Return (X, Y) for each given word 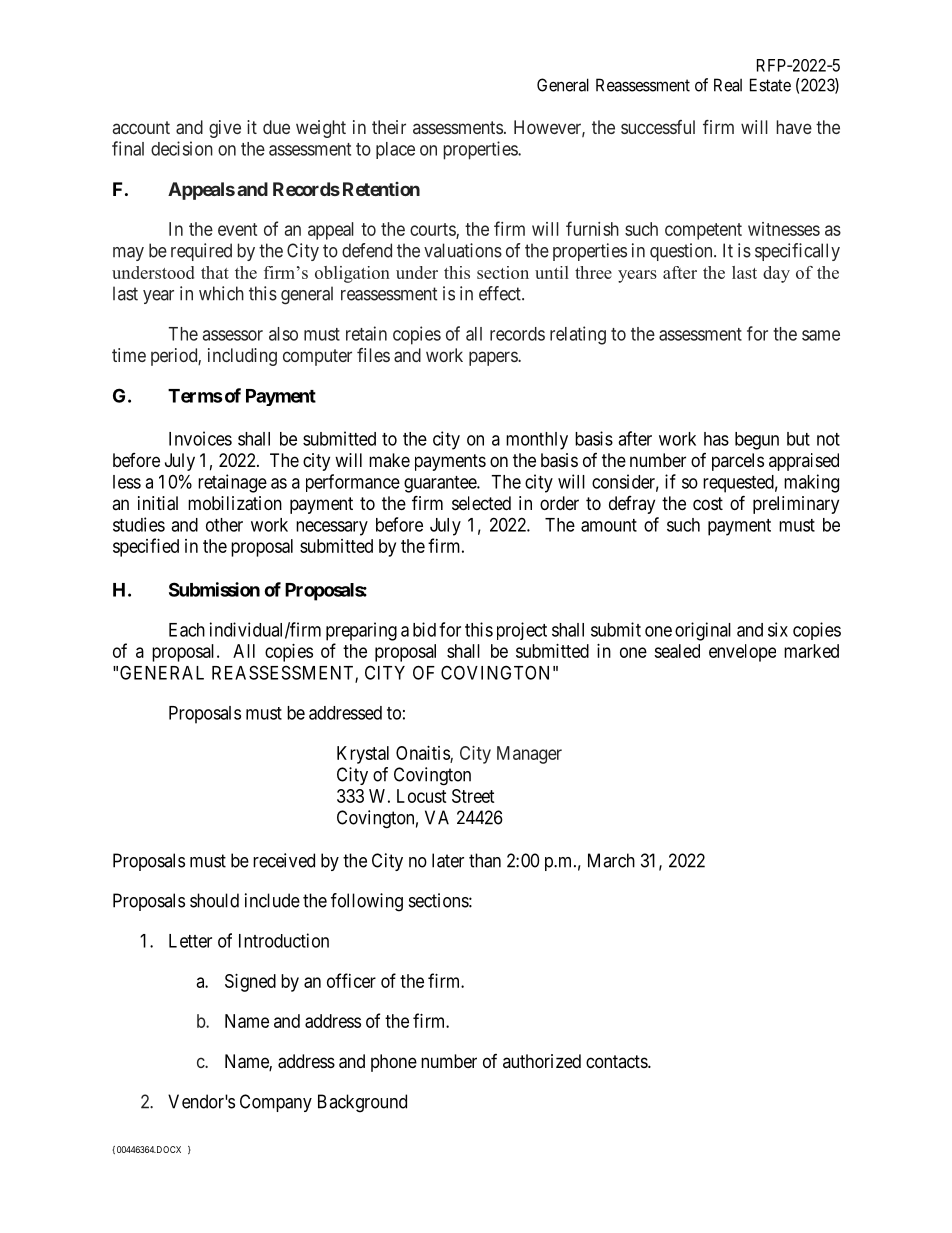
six (778, 629)
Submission (214, 589)
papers (494, 358)
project (522, 631)
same (821, 335)
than (485, 860)
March (611, 860)
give (225, 129)
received (284, 860)
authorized (542, 1061)
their (389, 127)
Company (276, 1103)
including (242, 357)
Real (728, 85)
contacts (617, 1061)
